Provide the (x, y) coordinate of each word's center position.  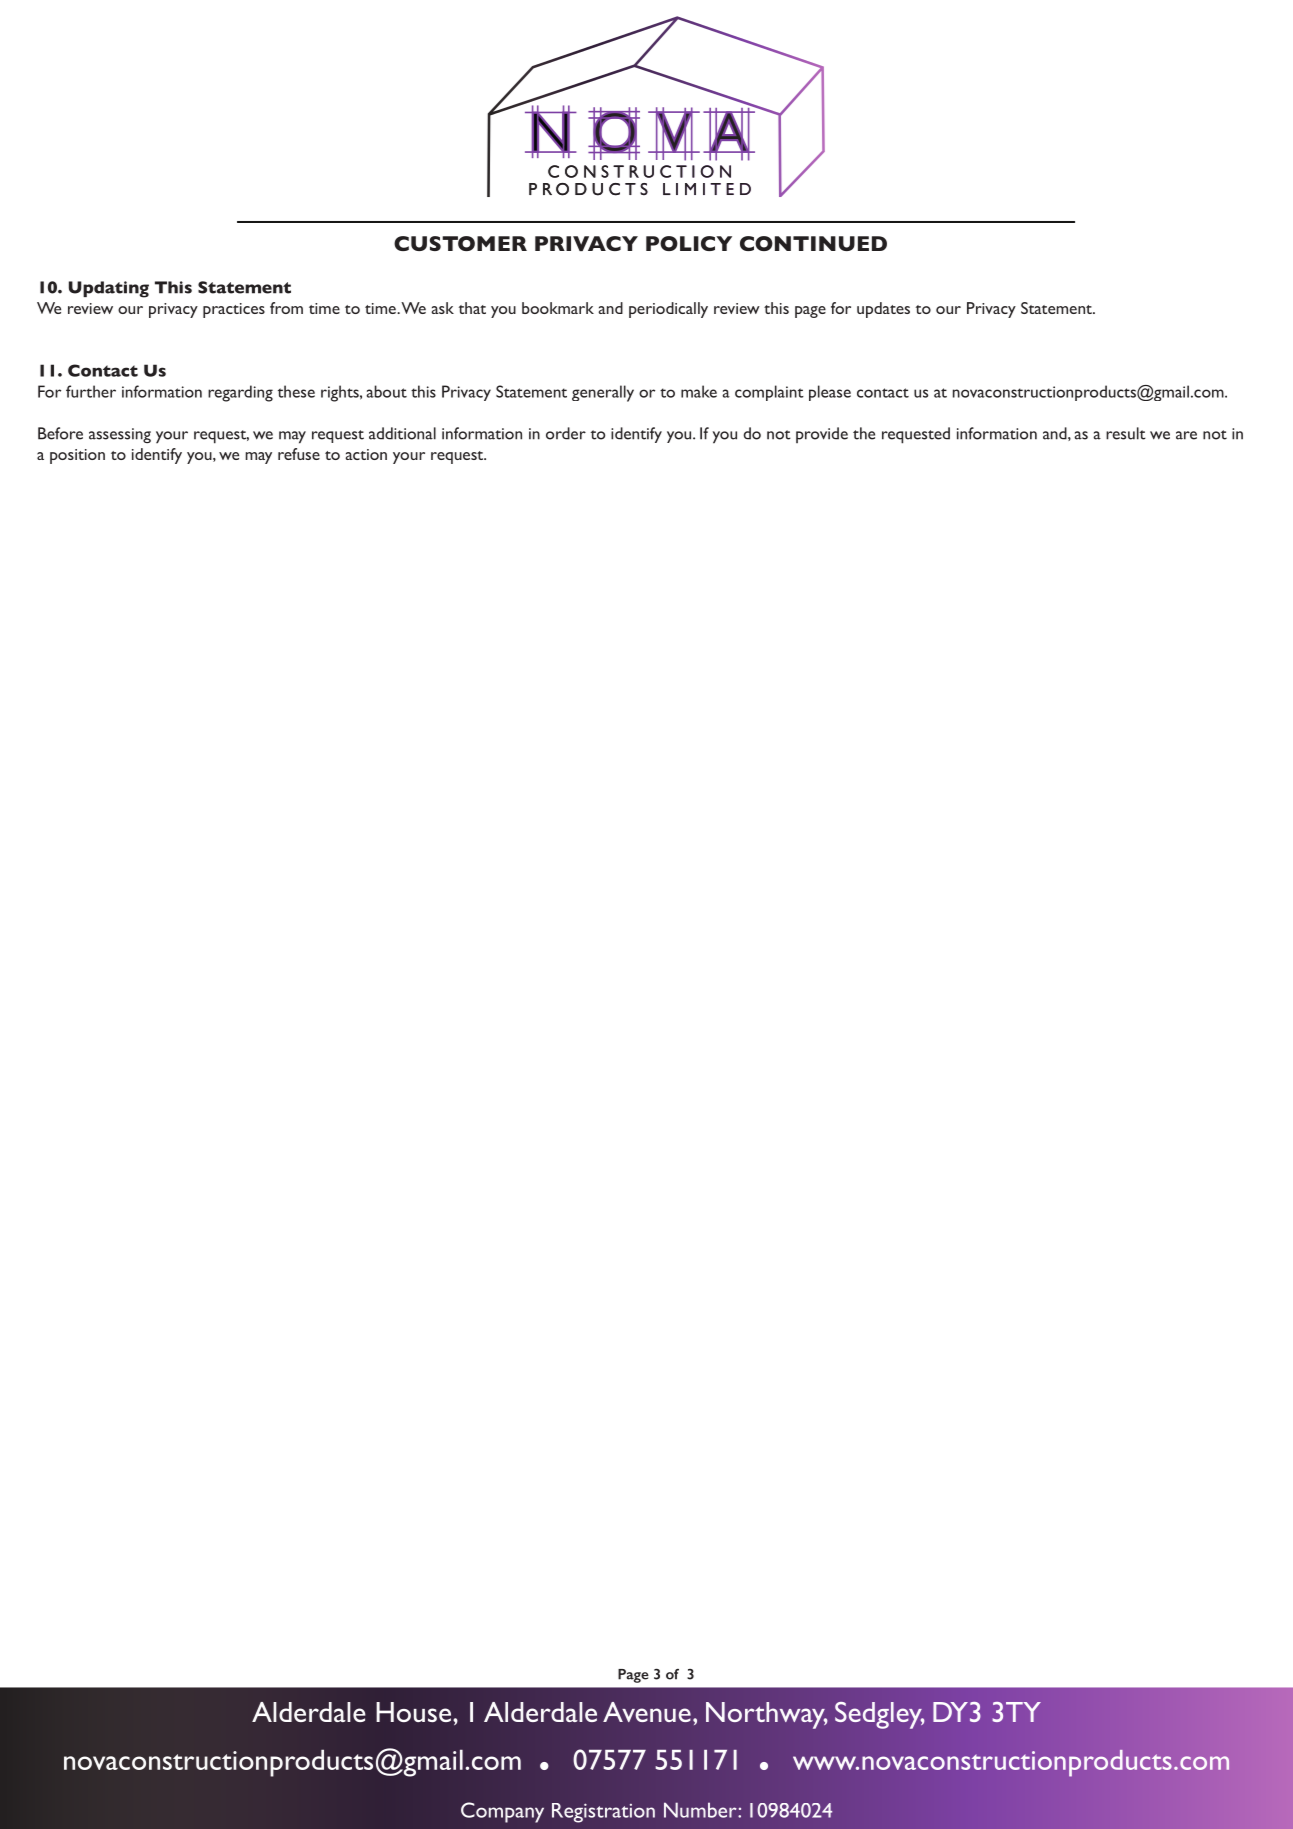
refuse (299, 454)
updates (883, 310)
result (1126, 433)
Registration (603, 1813)
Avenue (647, 1712)
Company (502, 1812)
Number (701, 1810)
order (566, 433)
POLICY (689, 243)
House (413, 1712)
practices (234, 310)
